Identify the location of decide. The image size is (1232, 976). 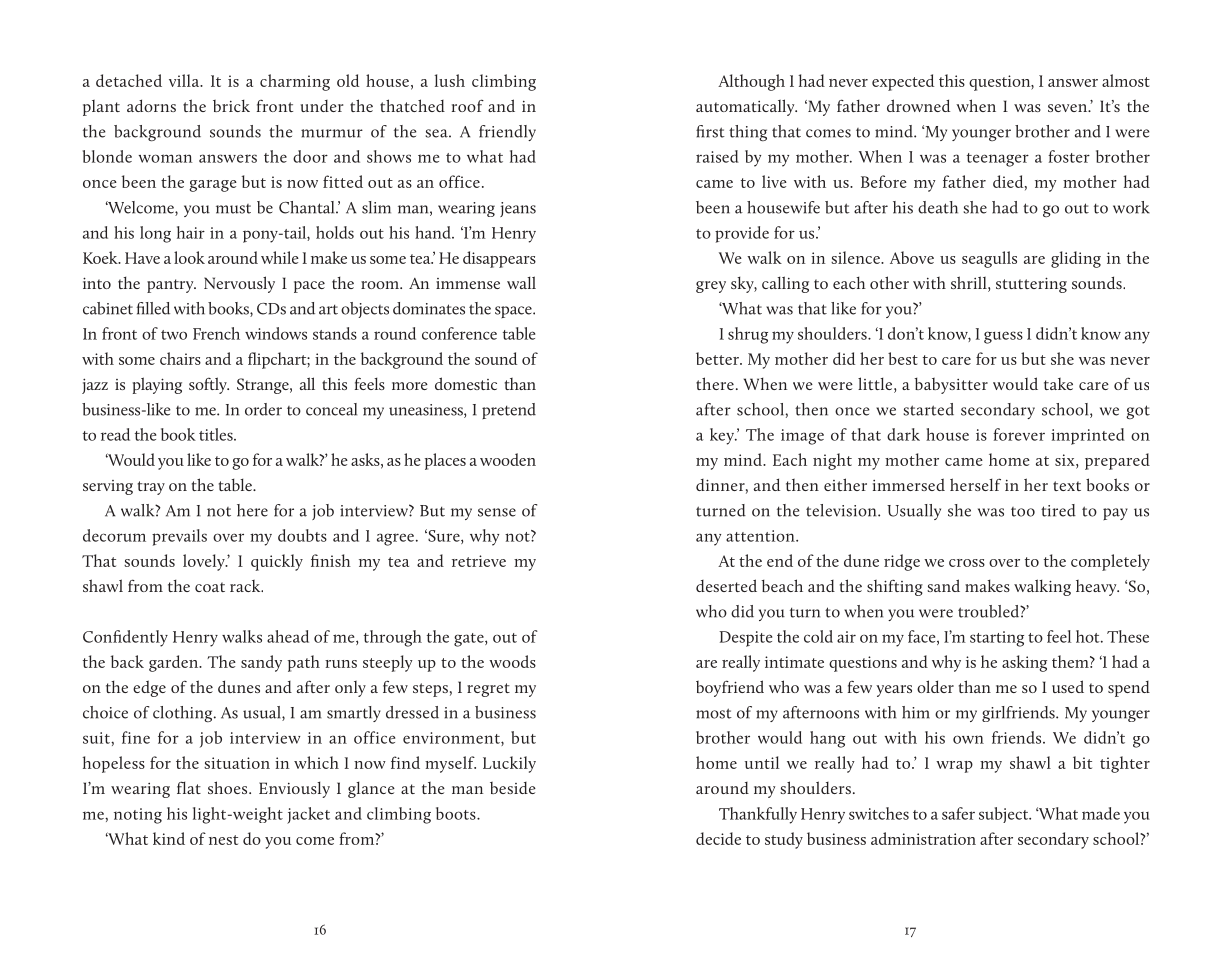
(718, 838).
